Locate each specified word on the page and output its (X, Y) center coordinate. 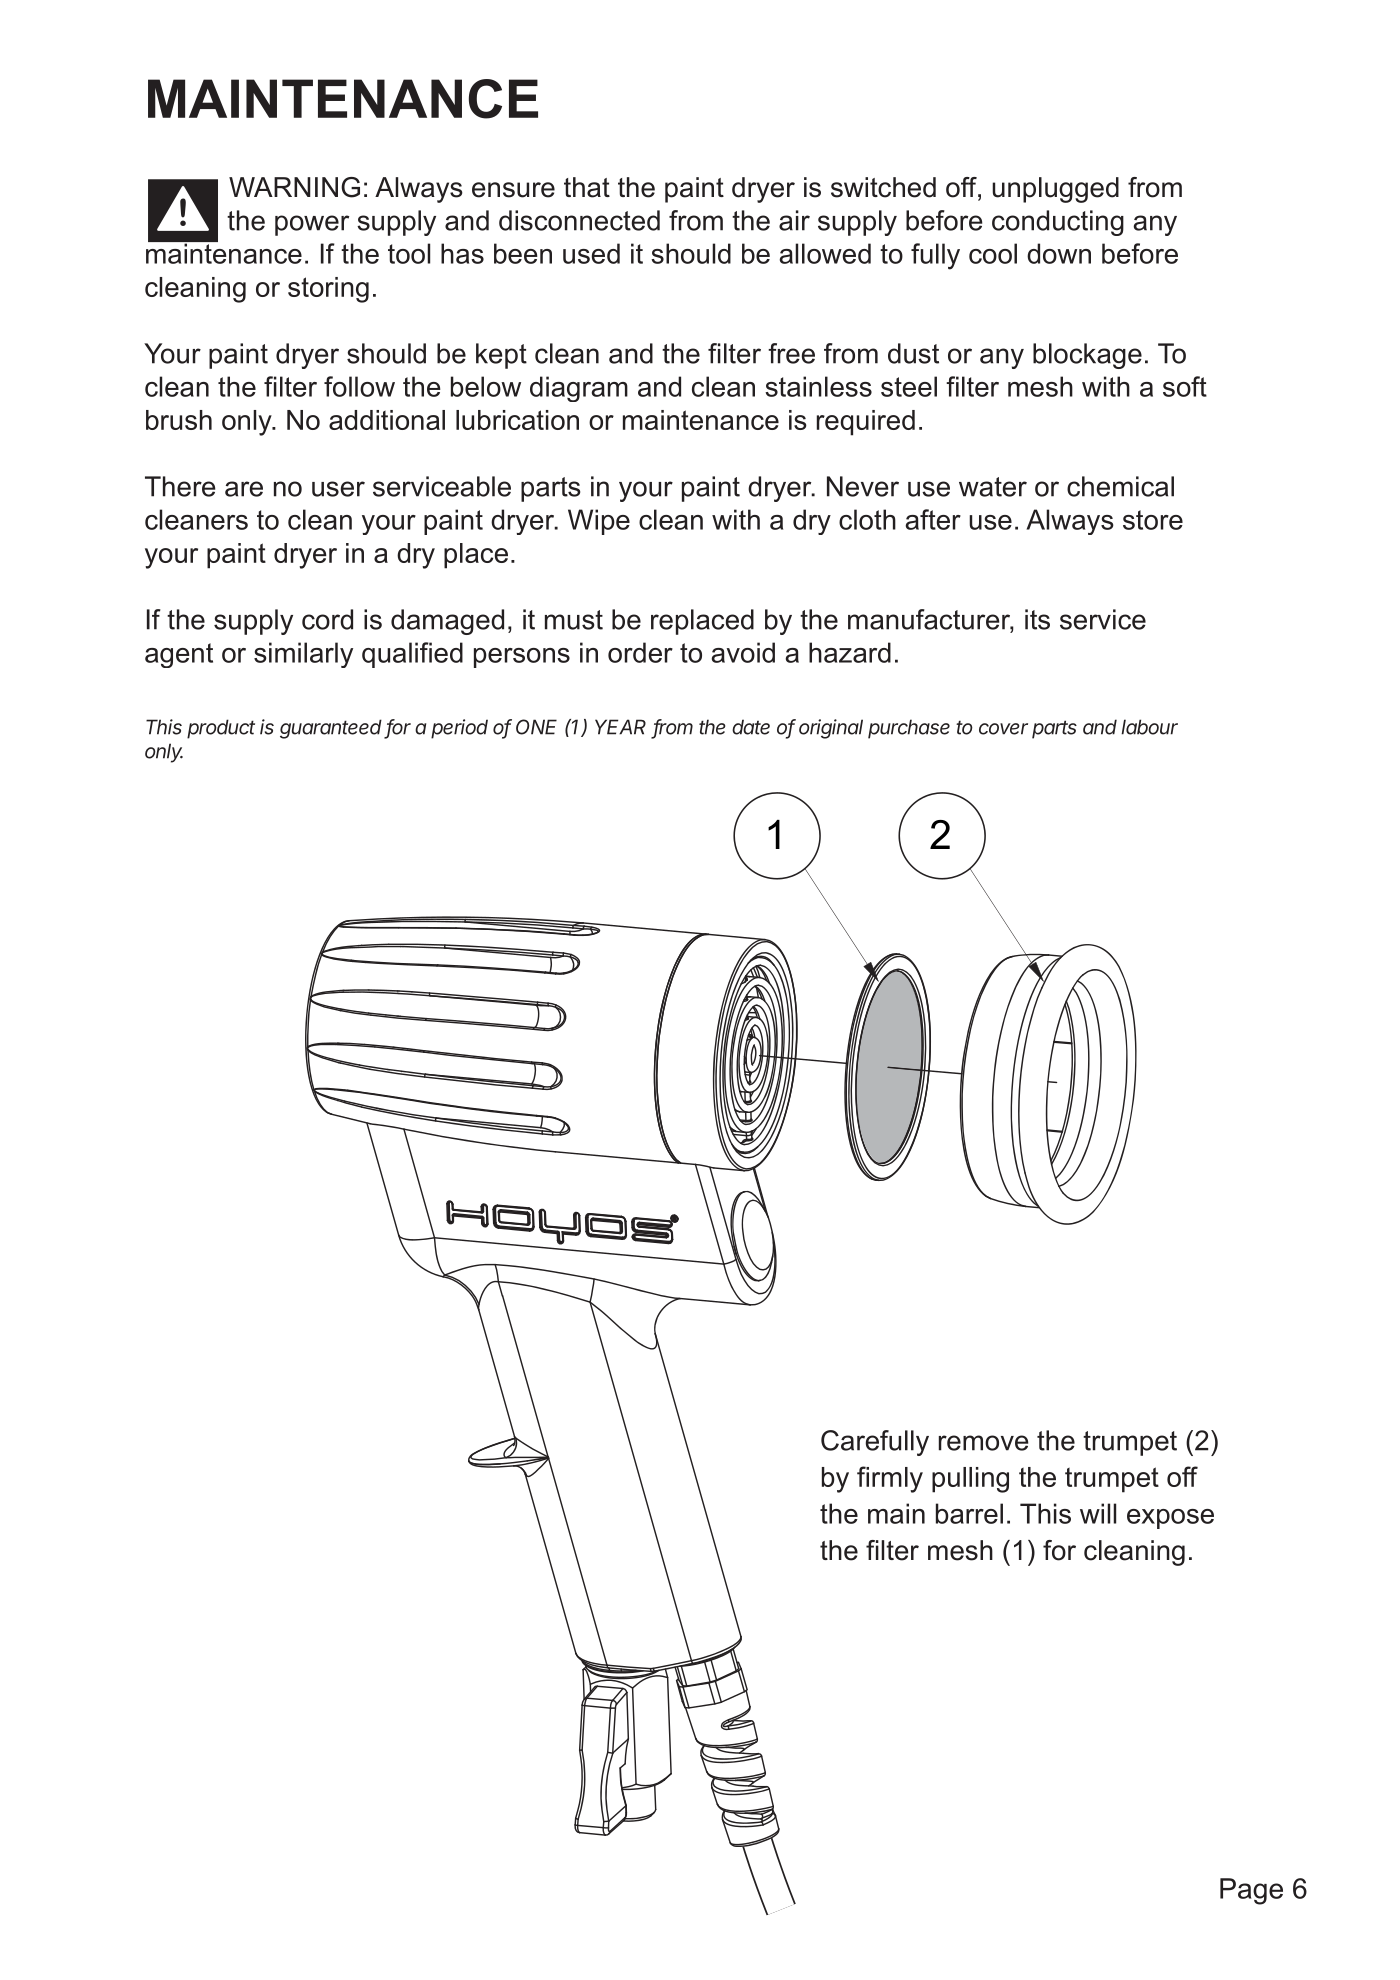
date (751, 727)
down (1059, 253)
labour (1149, 727)
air (794, 220)
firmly (890, 1479)
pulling (970, 1480)
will (1098, 1513)
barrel (969, 1513)
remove (983, 1443)
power (312, 225)
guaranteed (332, 729)
